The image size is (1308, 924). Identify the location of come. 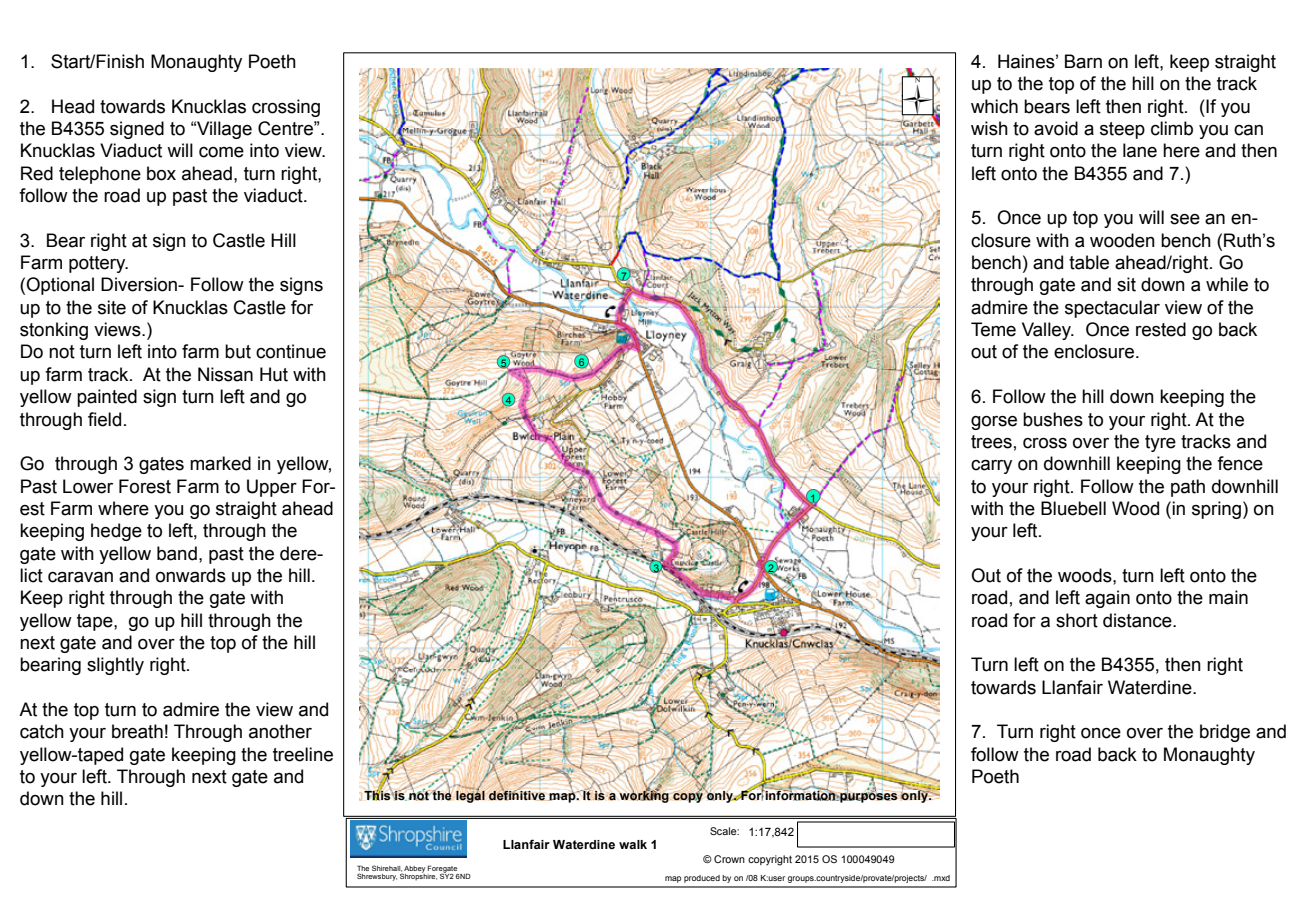
(221, 152).
